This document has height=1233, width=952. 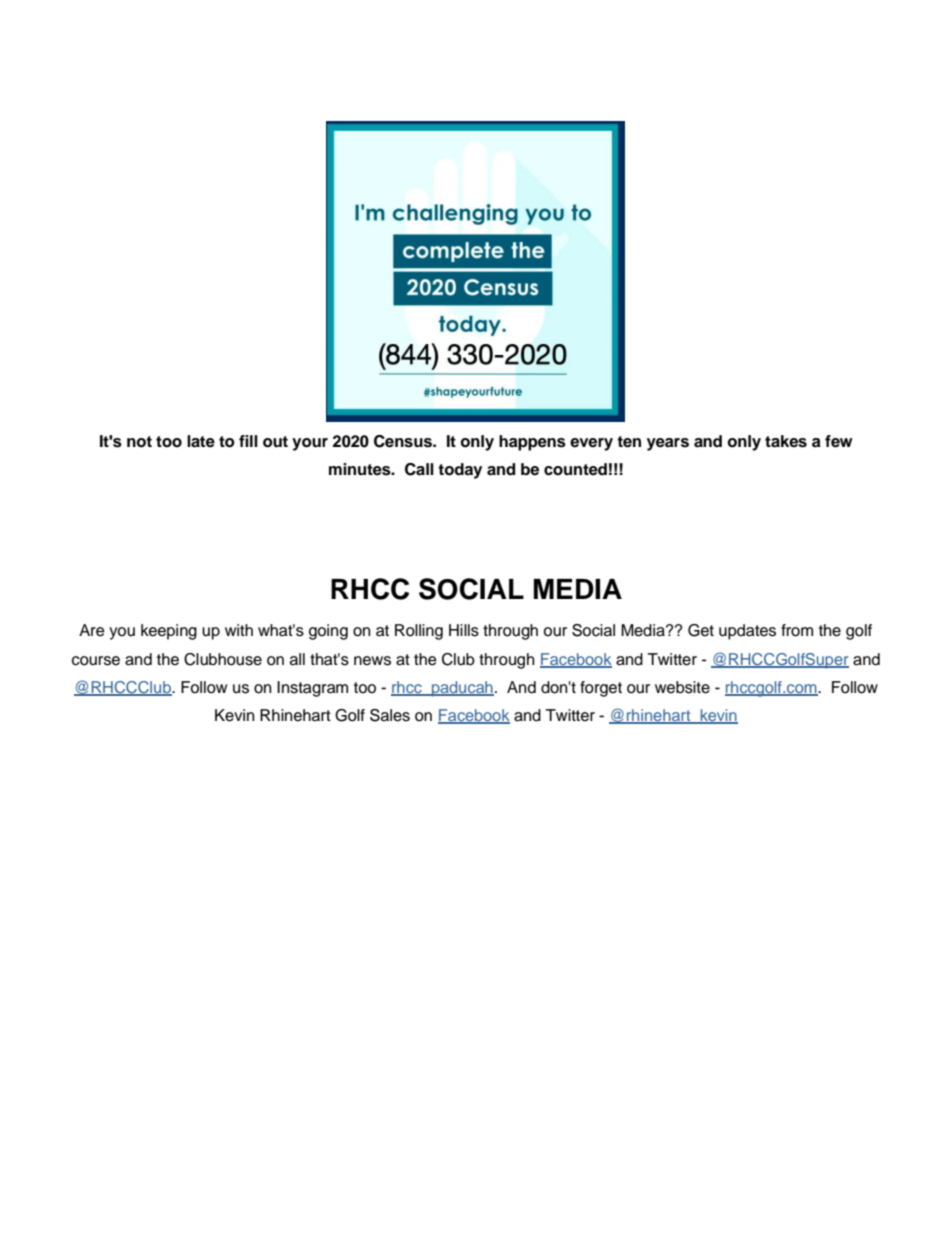 I want to click on Instagram, so click(x=312, y=689).
